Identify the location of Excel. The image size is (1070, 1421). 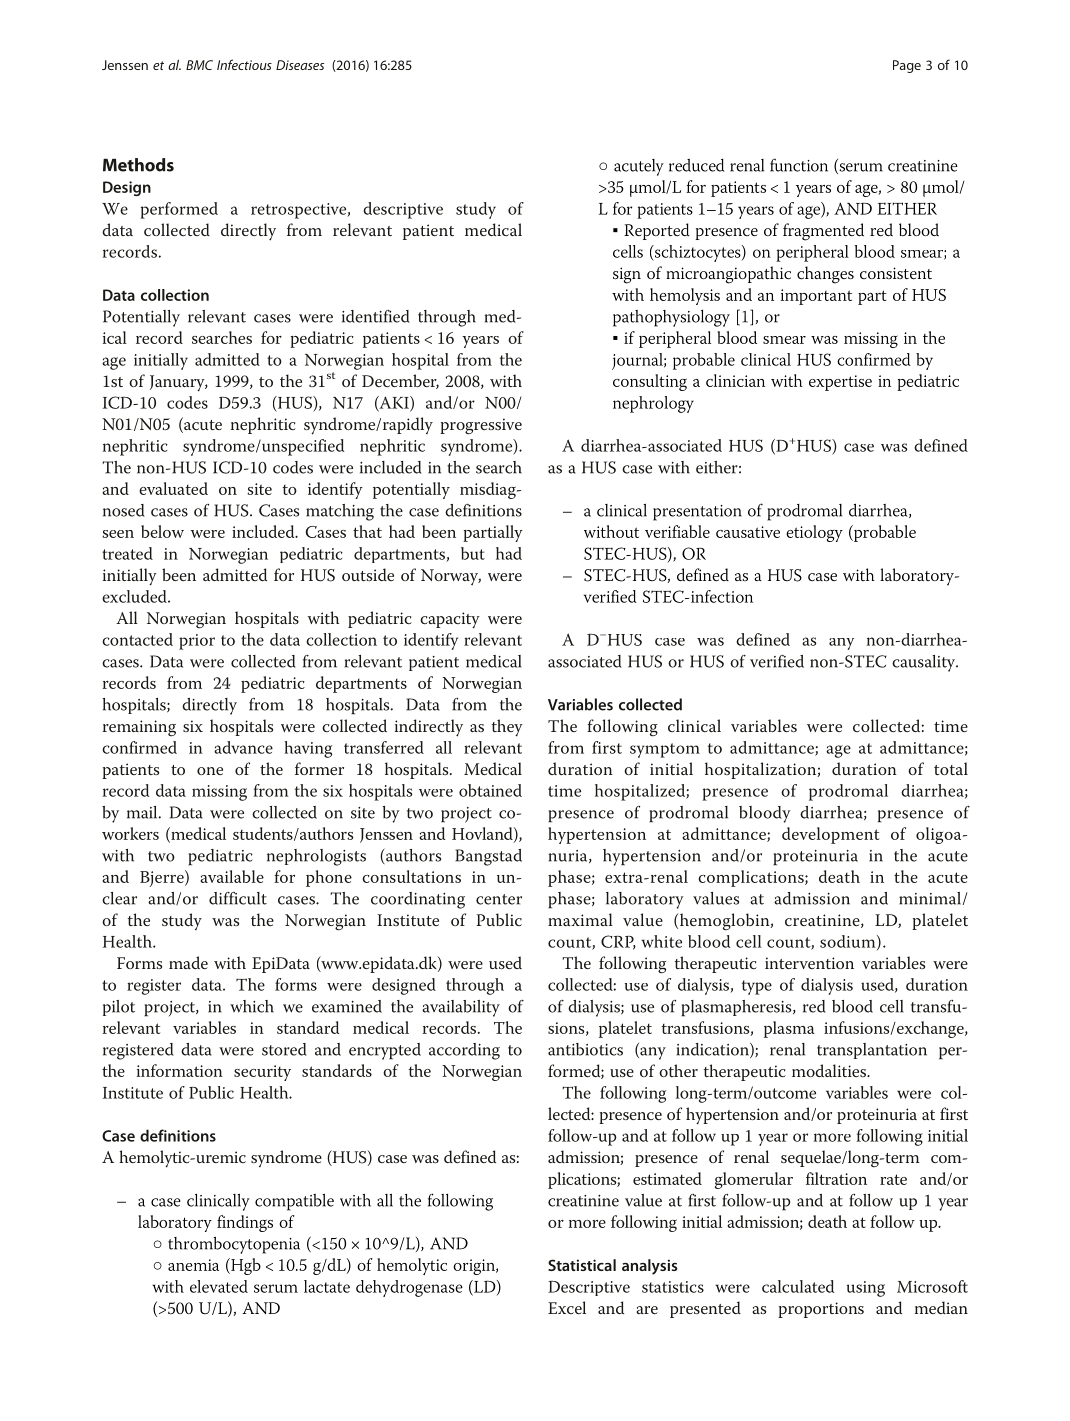
(567, 1307).
